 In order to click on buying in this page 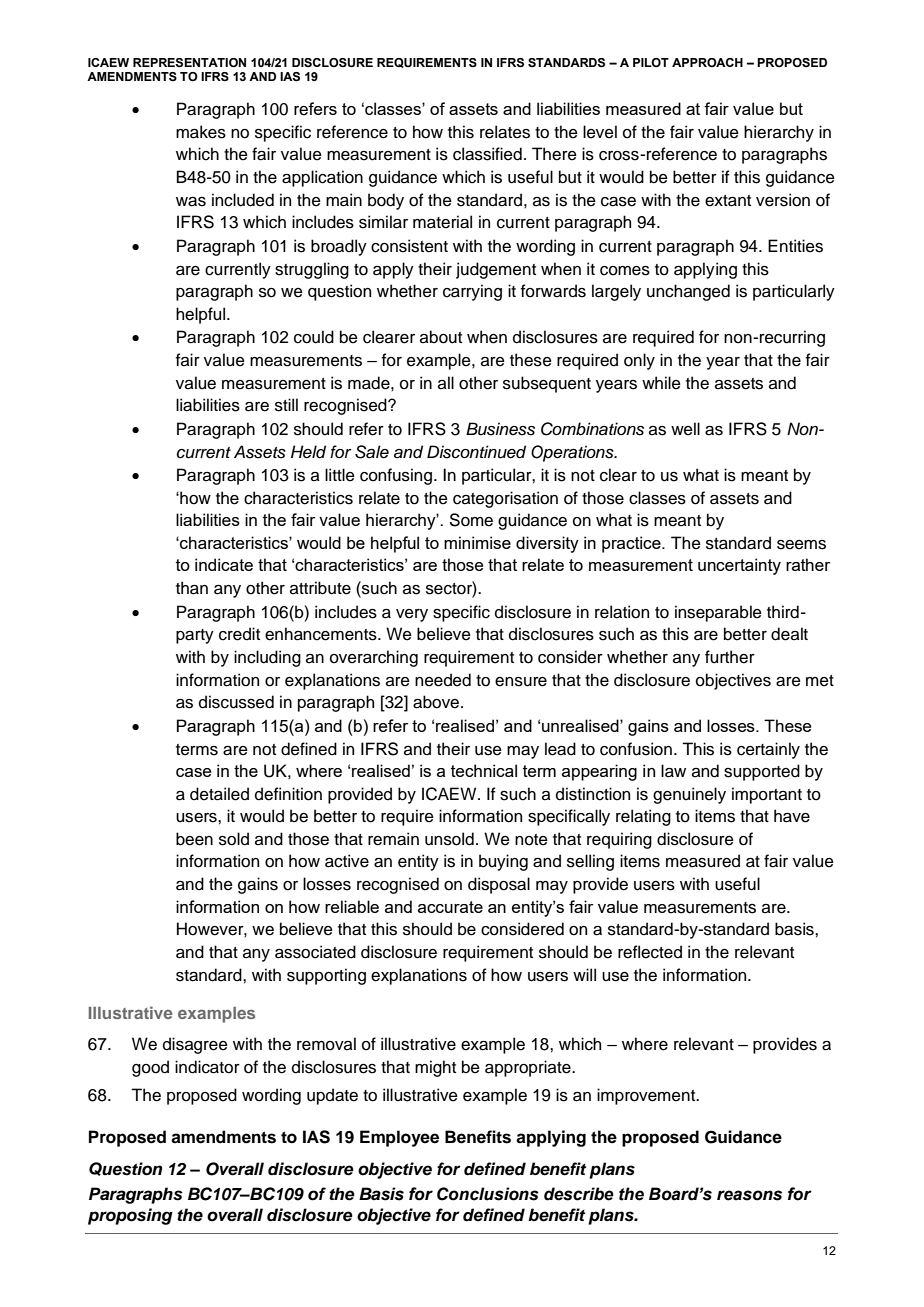, I will do `click(503, 862)`.
